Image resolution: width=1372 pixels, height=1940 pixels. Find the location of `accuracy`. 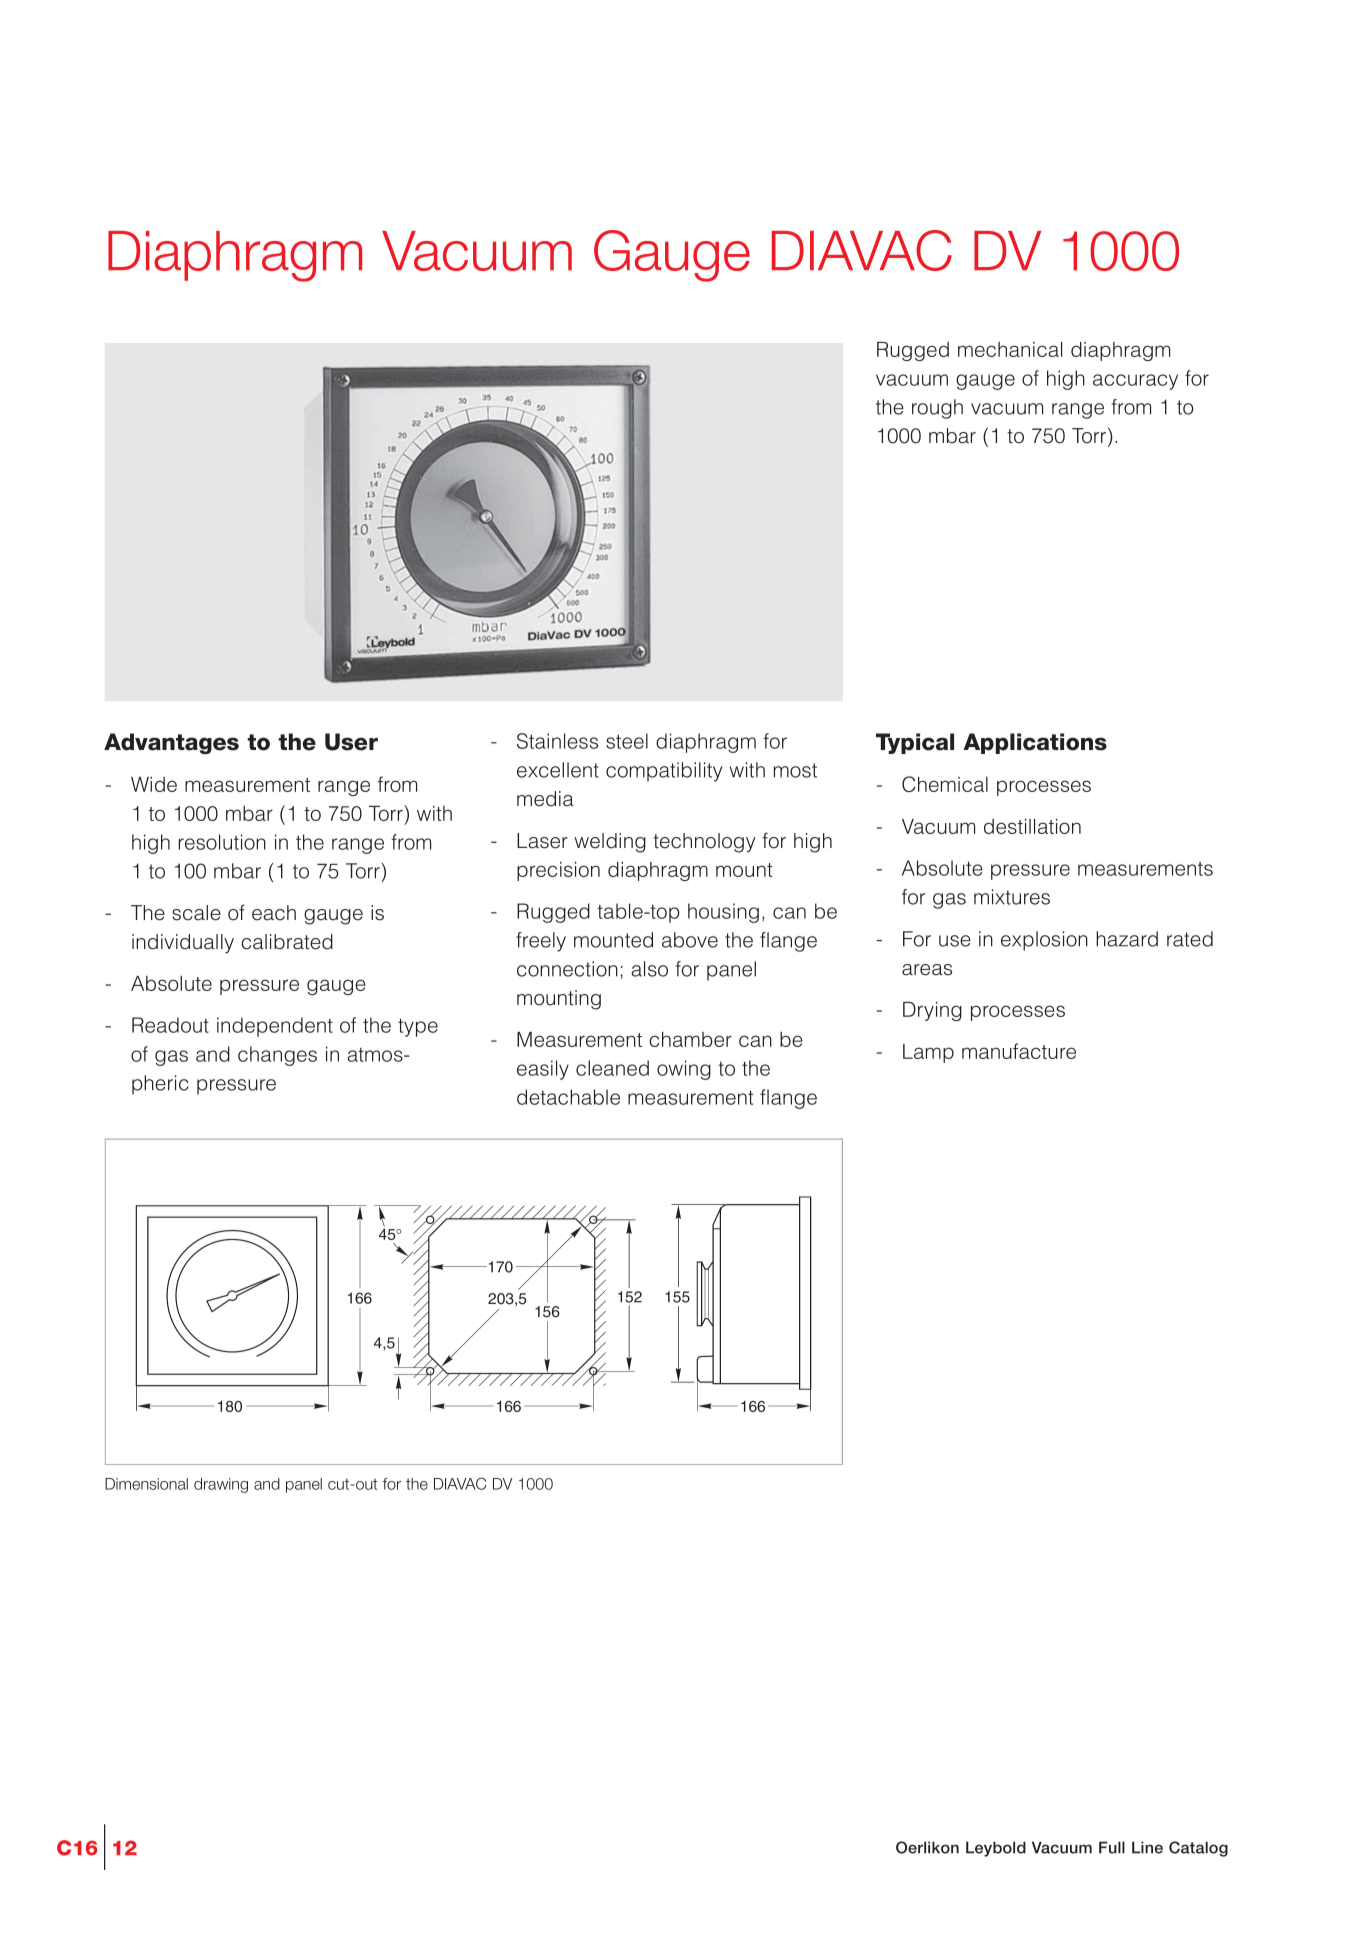

accuracy is located at coordinates (1135, 382).
